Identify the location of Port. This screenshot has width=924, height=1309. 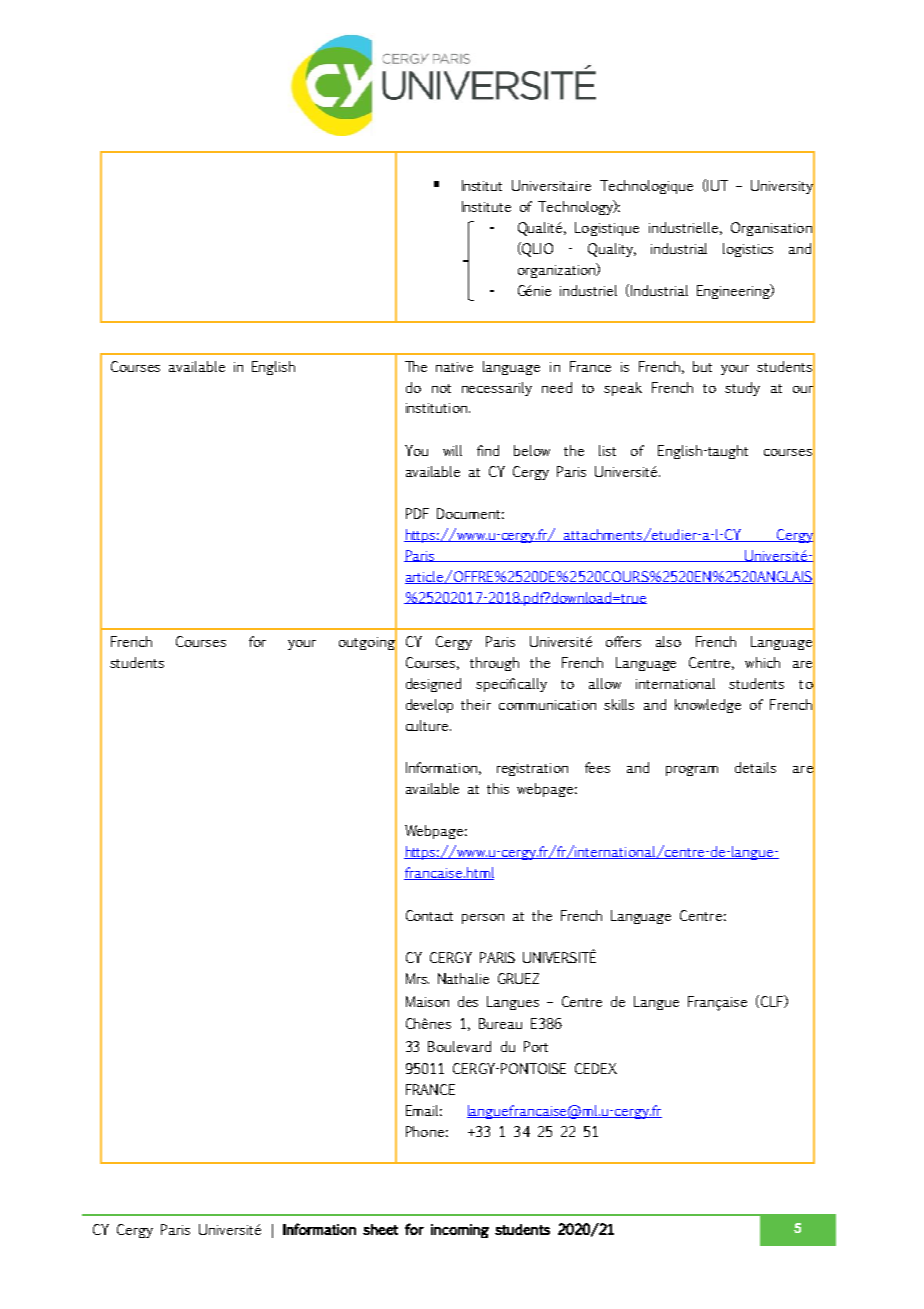
(536, 1046).
